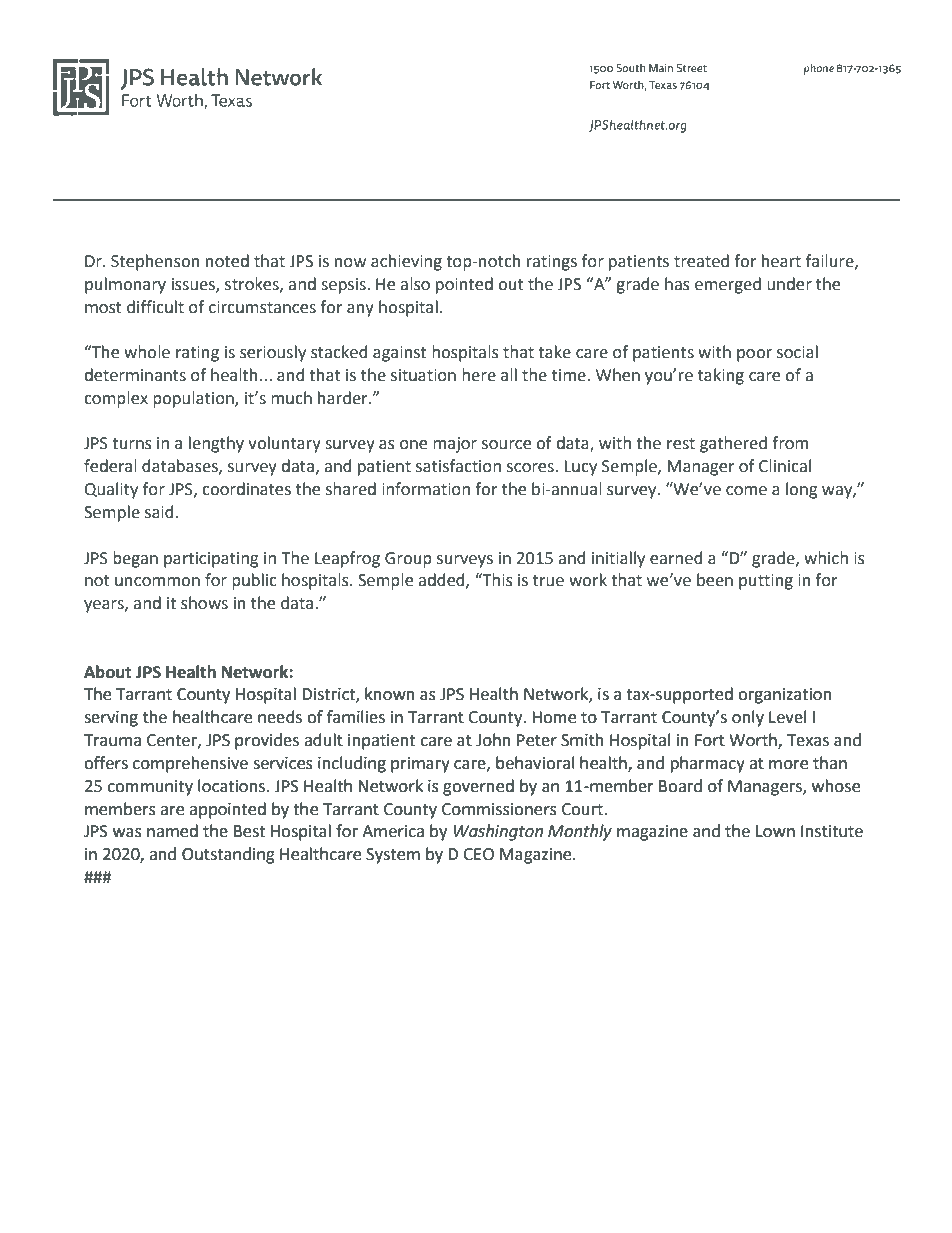  What do you see at coordinates (159, 512) in the screenshot?
I see `said` at bounding box center [159, 512].
